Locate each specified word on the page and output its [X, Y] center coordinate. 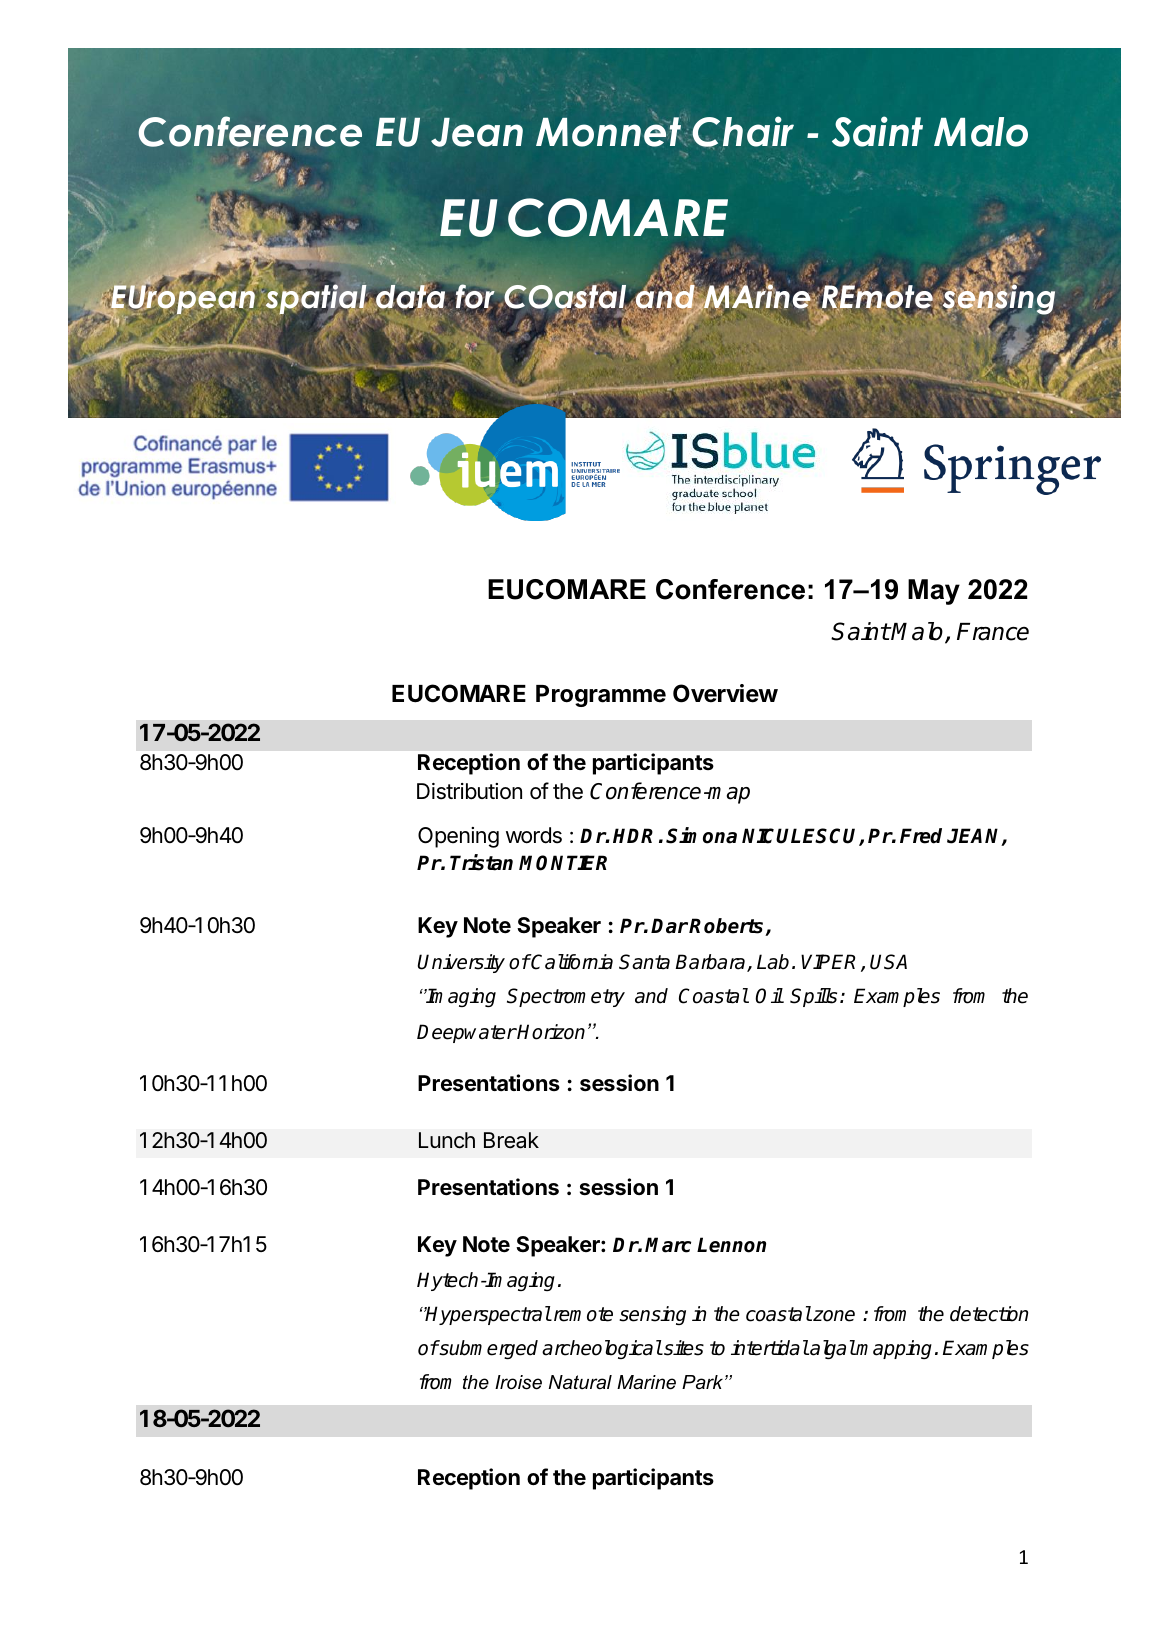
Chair [743, 132]
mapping [893, 1349]
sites [683, 1348]
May [934, 592]
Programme [601, 696]
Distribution [469, 791]
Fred [921, 836]
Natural [580, 1382]
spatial [316, 300]
